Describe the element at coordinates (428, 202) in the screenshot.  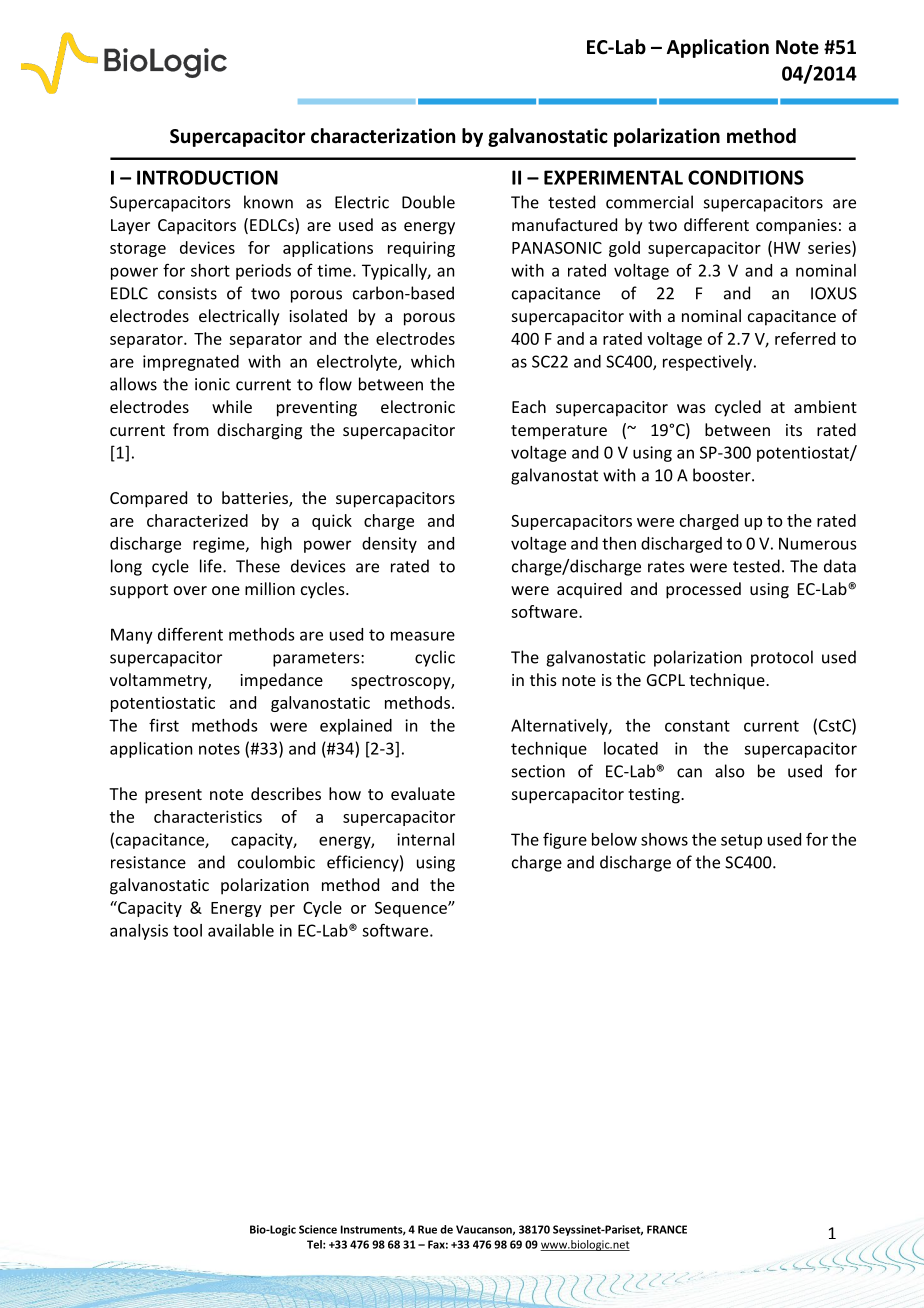
I see `Double` at that location.
